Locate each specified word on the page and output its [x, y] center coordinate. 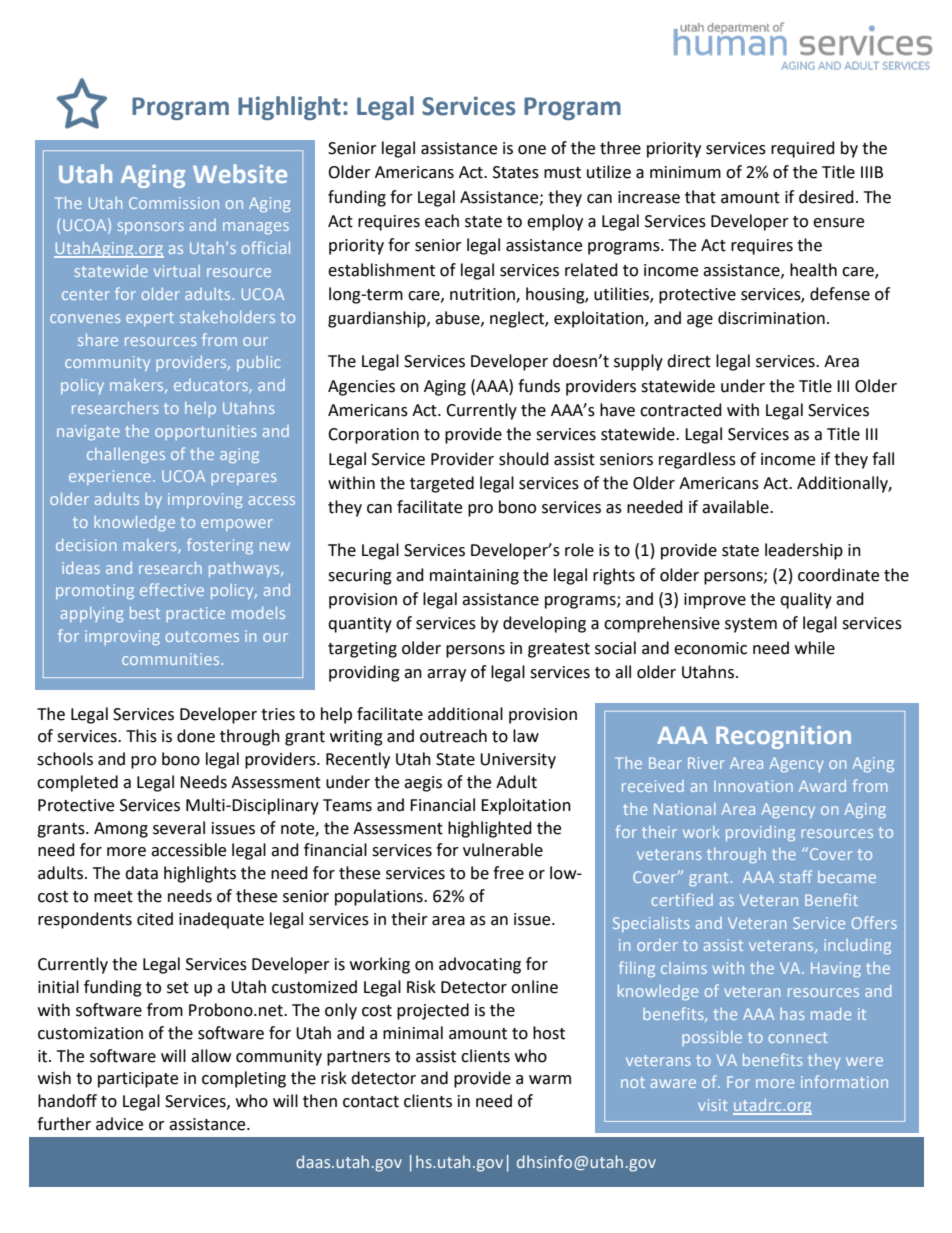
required [803, 149]
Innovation [753, 786]
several [179, 828]
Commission [174, 203]
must [562, 173]
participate [138, 1080]
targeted [442, 484]
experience [110, 477]
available [736, 507]
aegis [423, 784]
